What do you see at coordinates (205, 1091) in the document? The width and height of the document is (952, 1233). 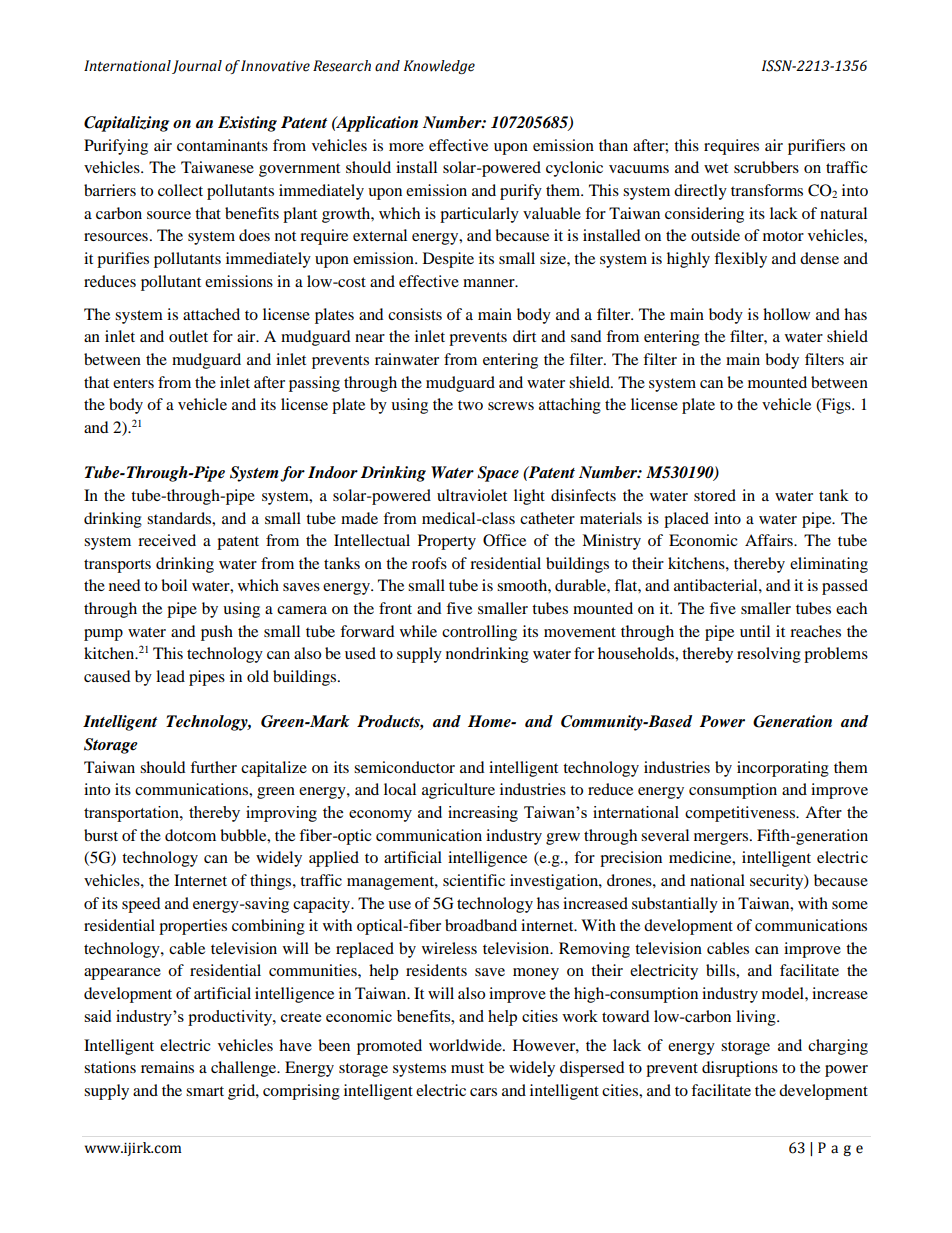 I see `smart` at bounding box center [205, 1091].
